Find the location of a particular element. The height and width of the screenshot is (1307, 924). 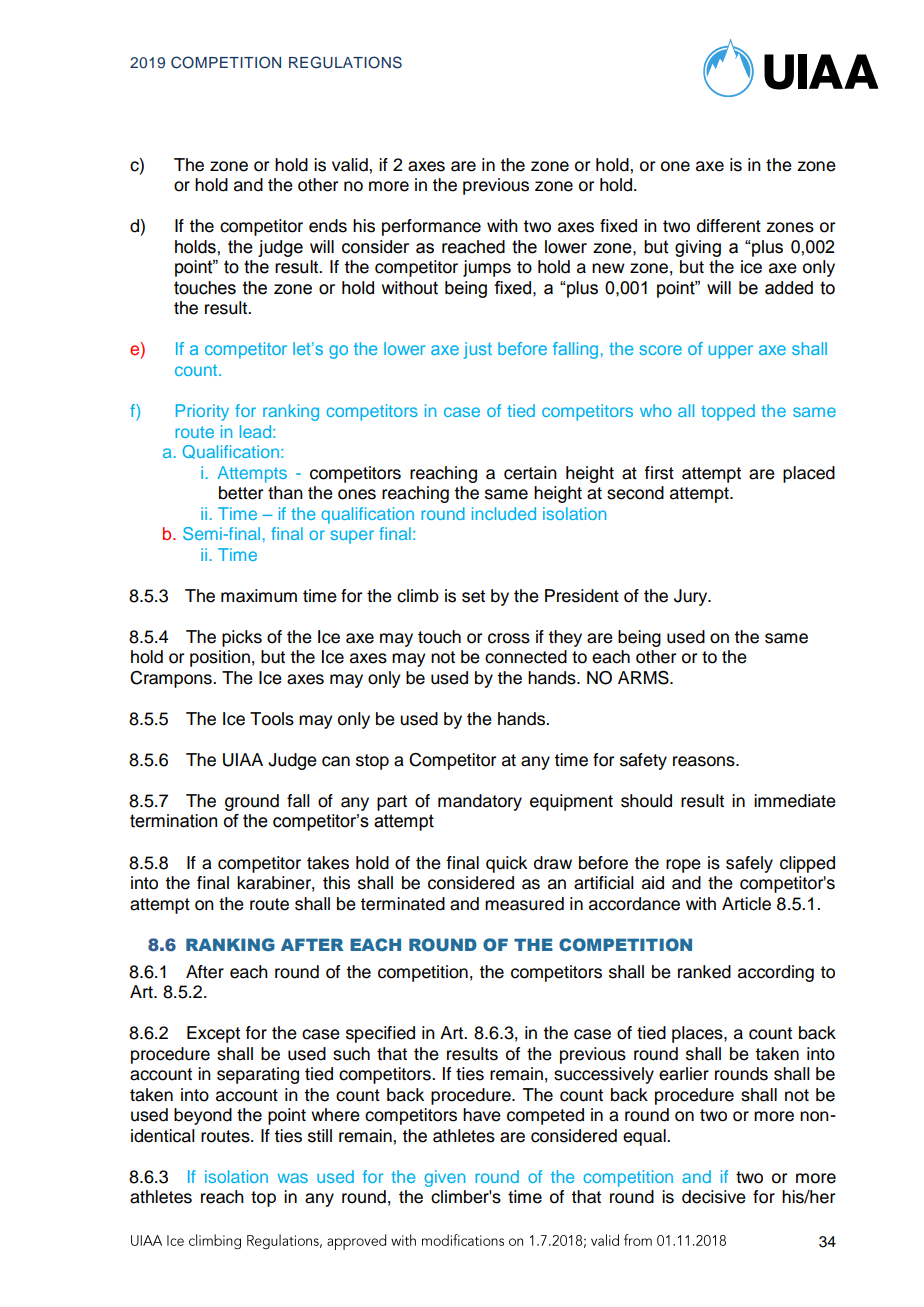

performance is located at coordinates (431, 227).
